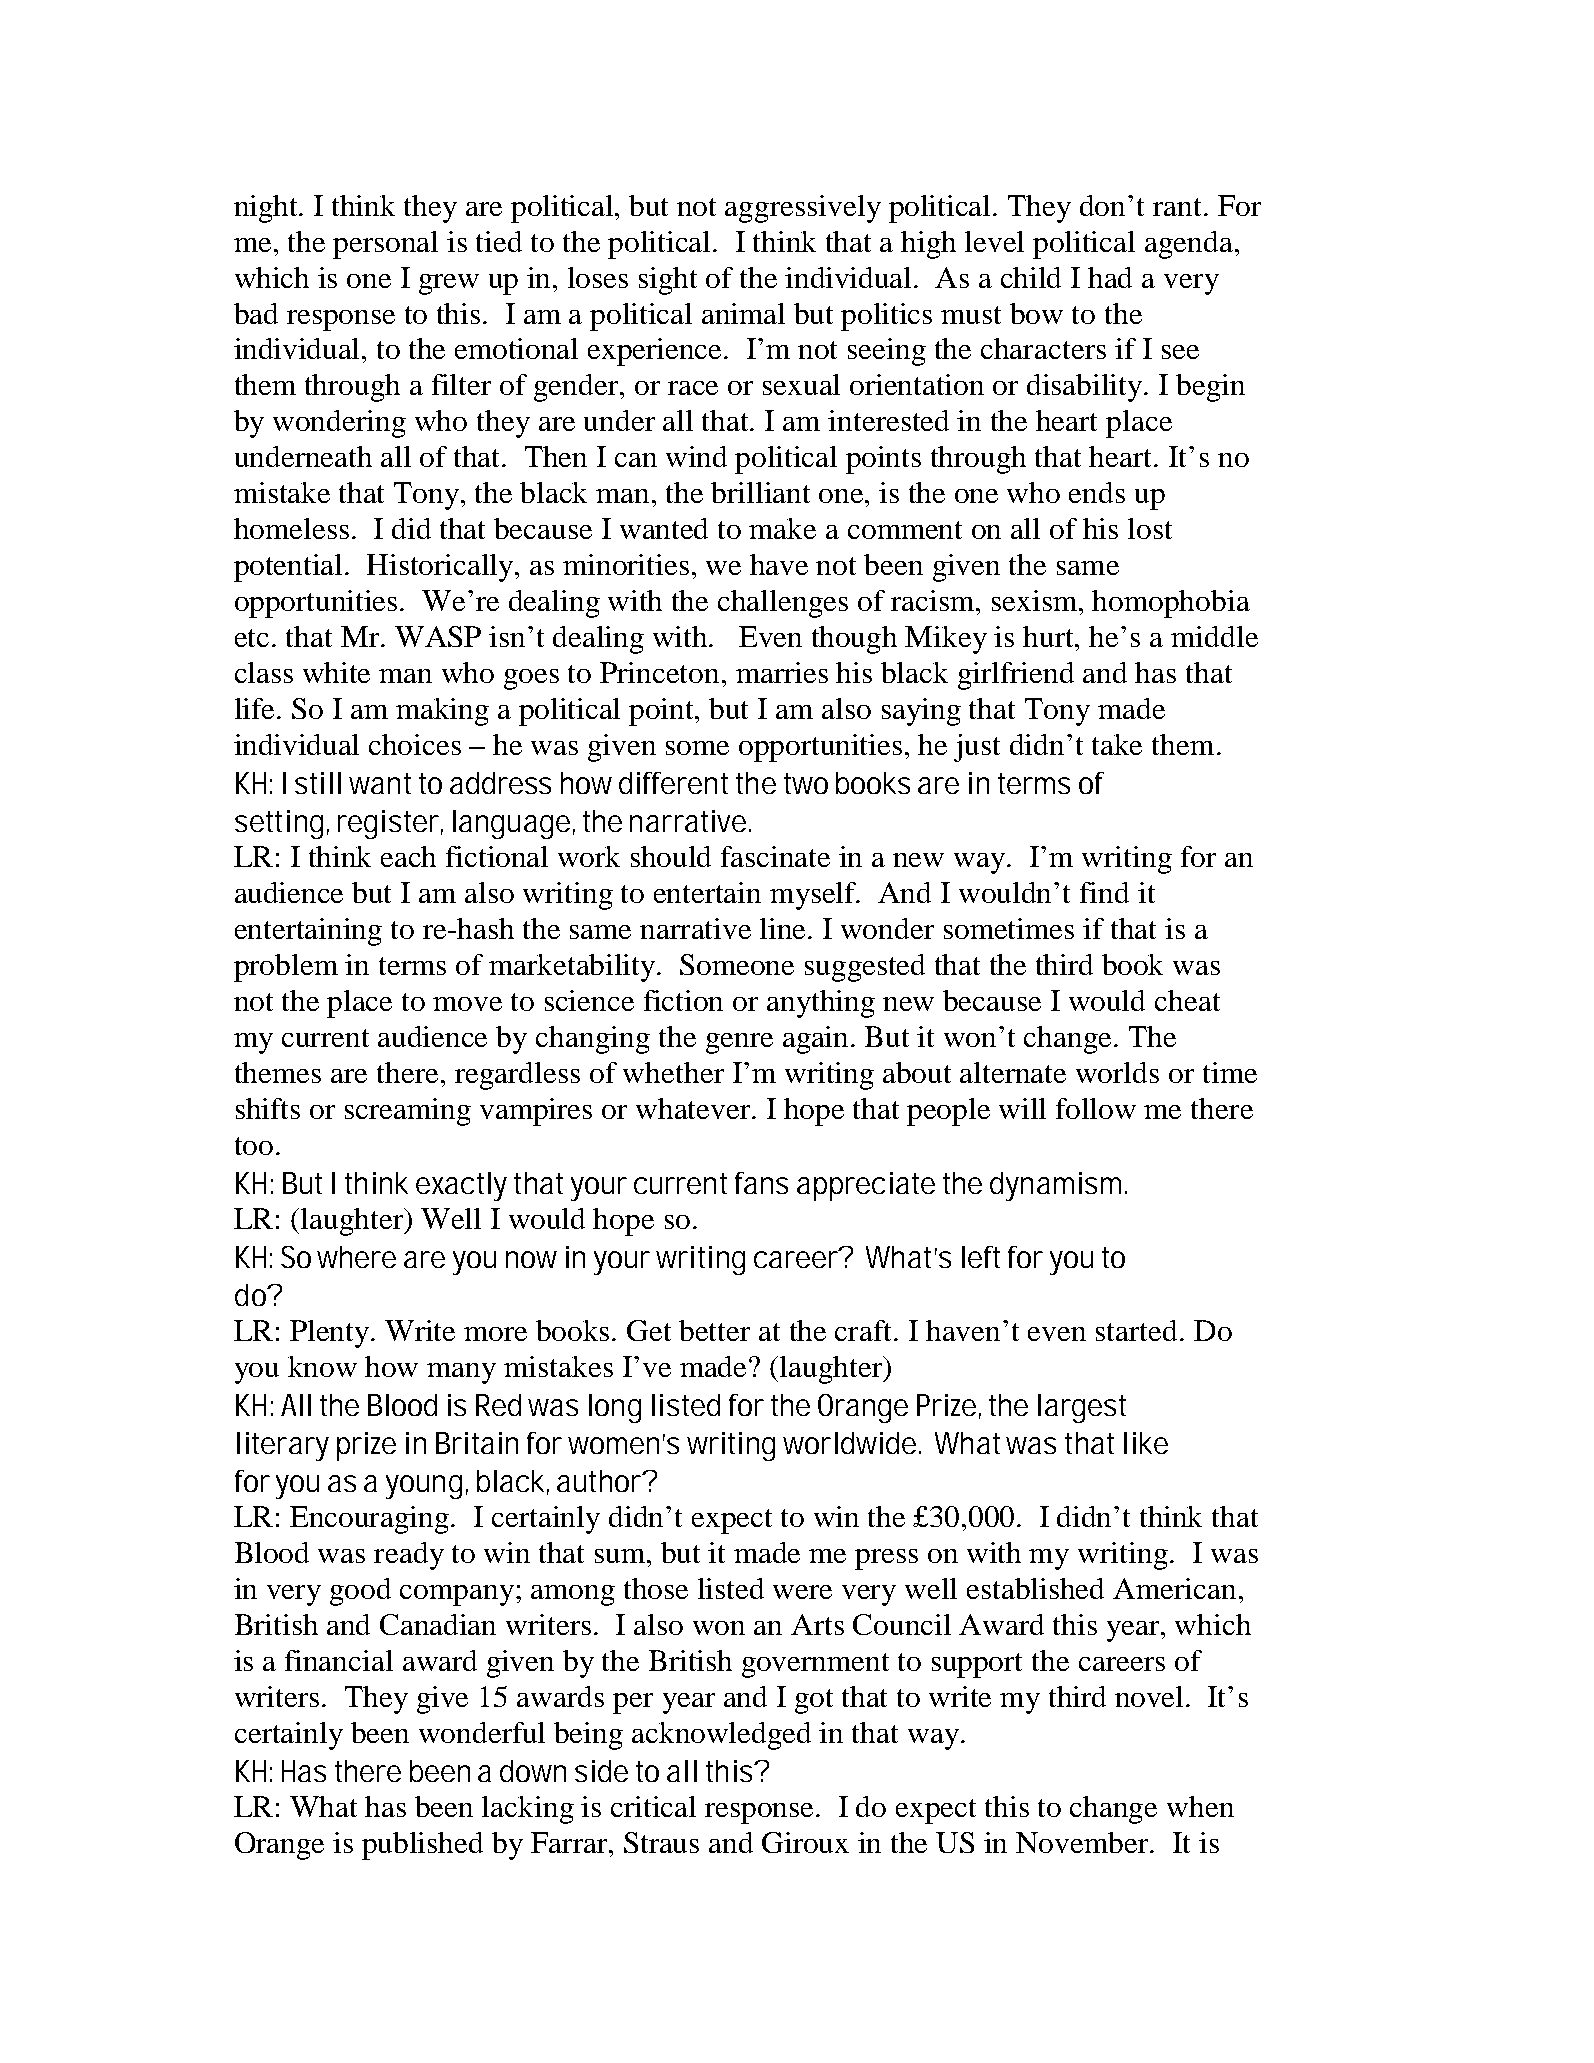 This document has width=1594, height=2063. I want to click on genre, so click(739, 1043).
